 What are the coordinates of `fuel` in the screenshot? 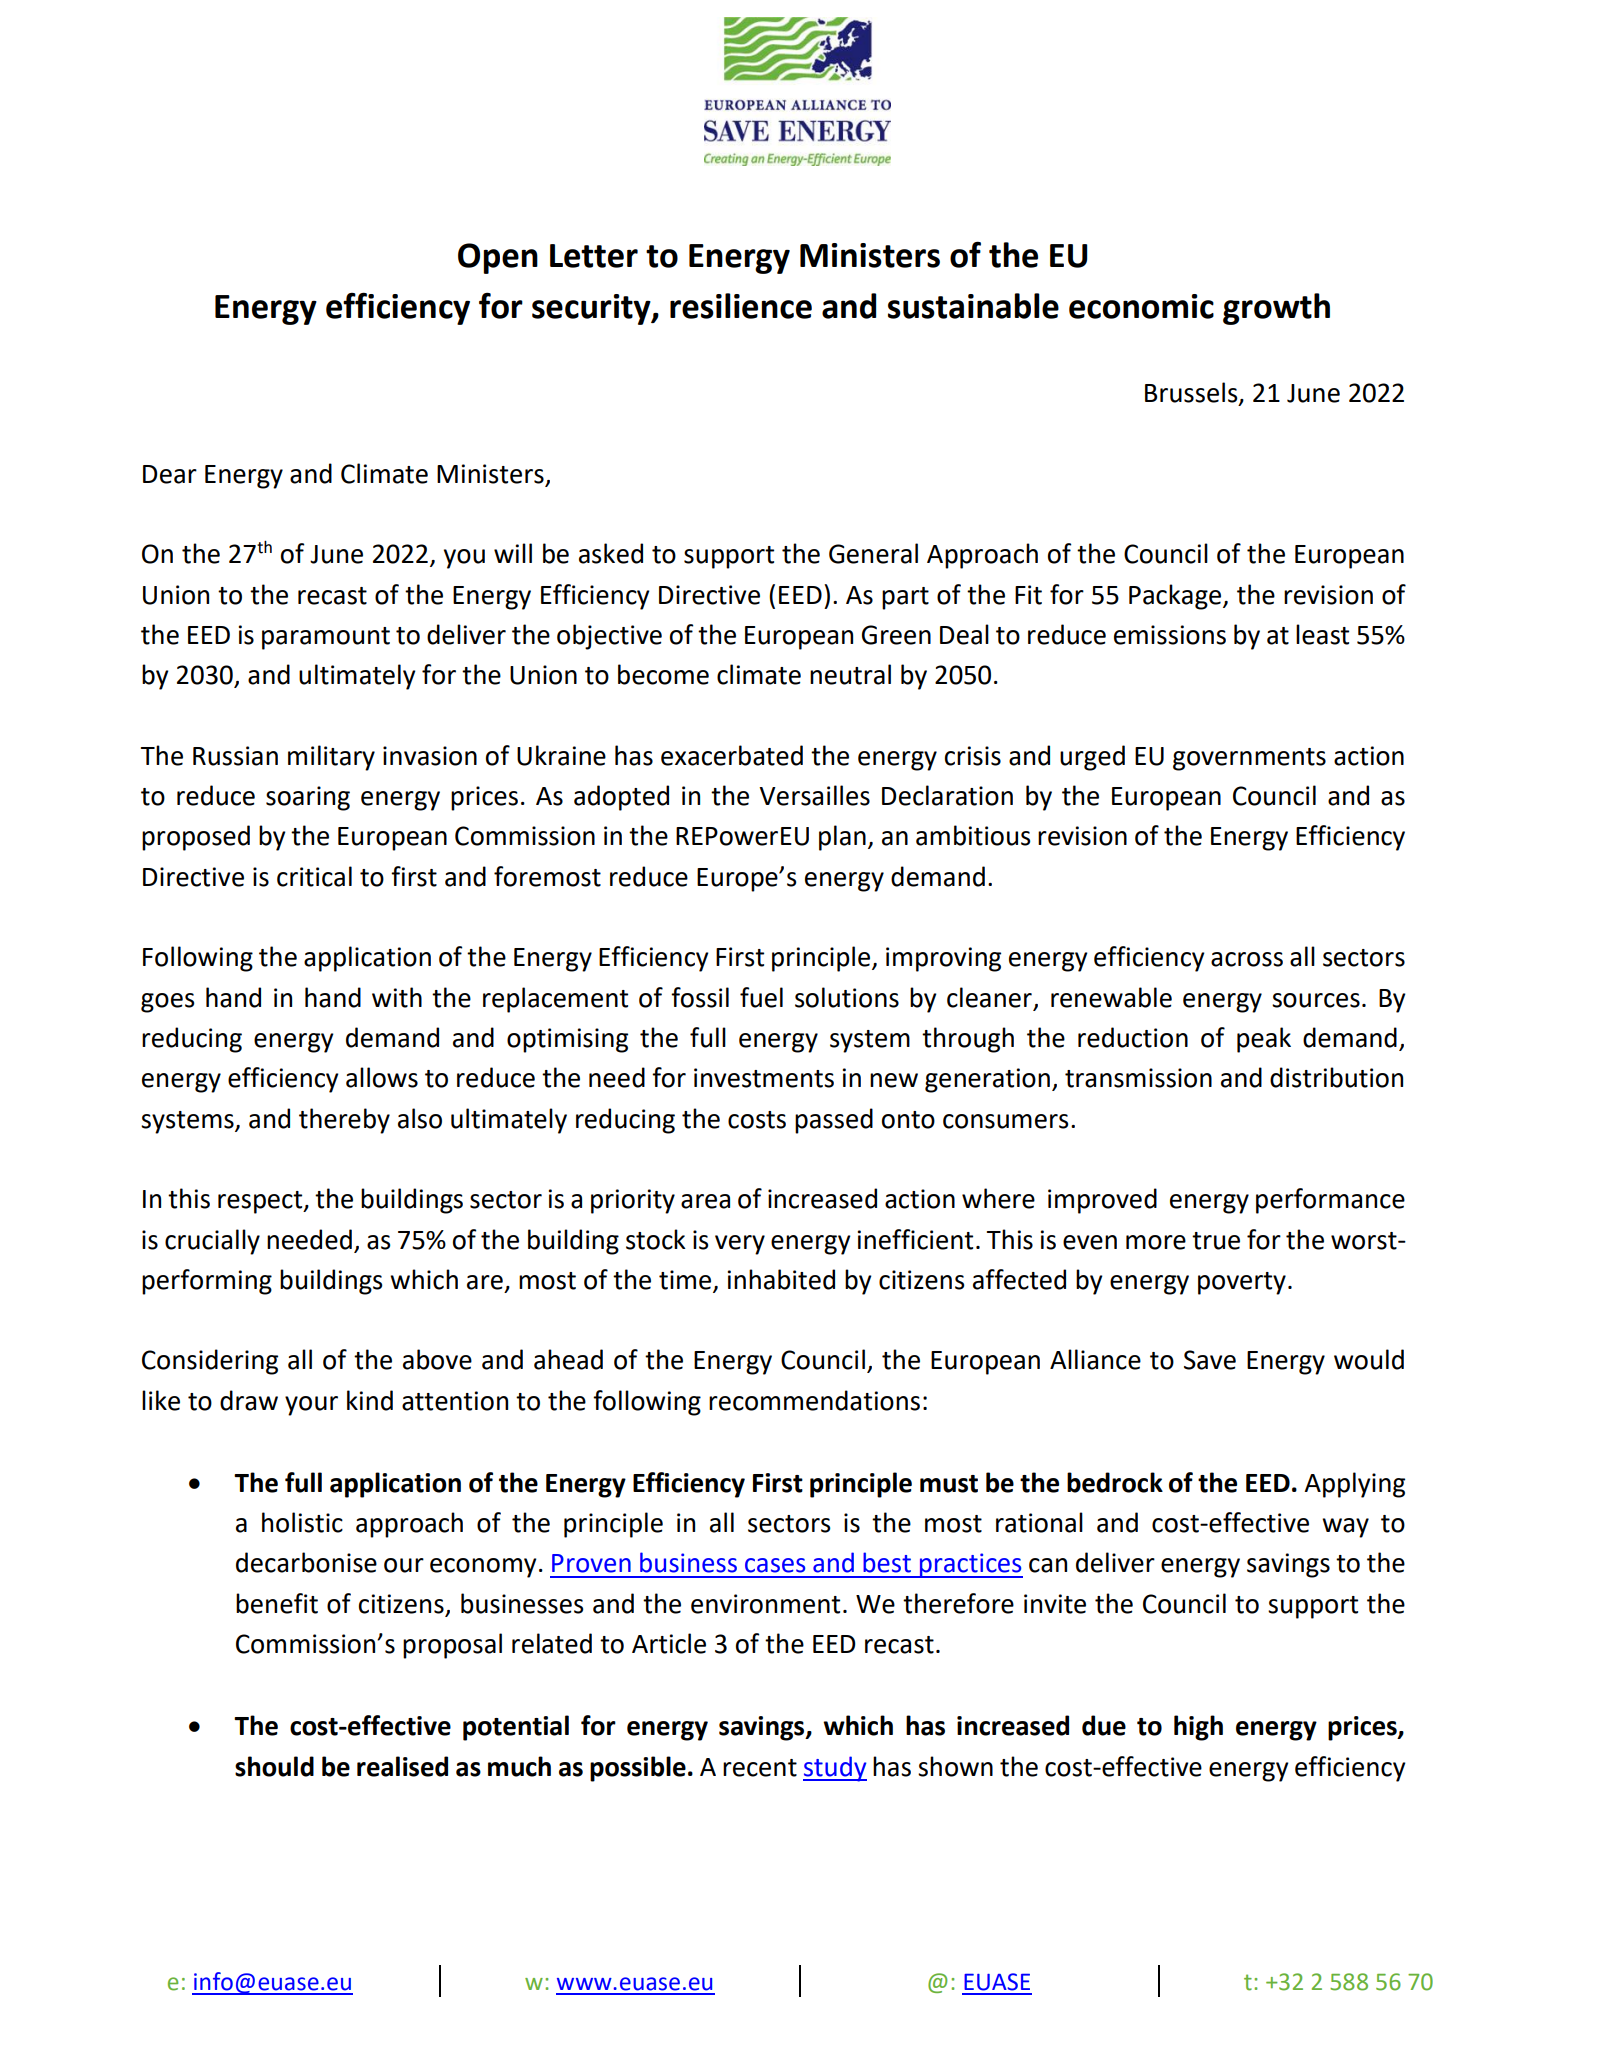 It's located at (761, 997).
